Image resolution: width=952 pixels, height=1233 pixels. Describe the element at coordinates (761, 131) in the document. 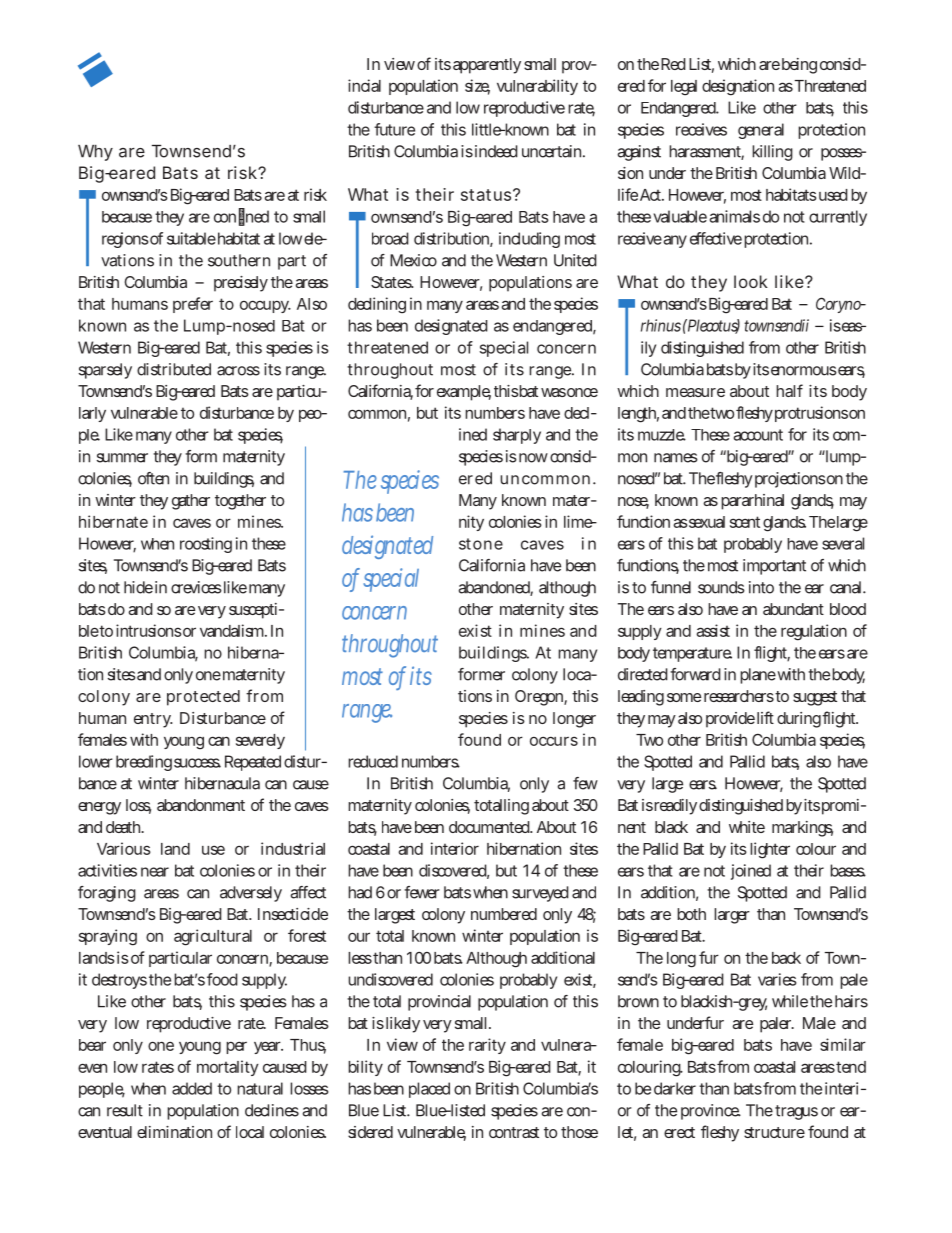

I see `general` at that location.
